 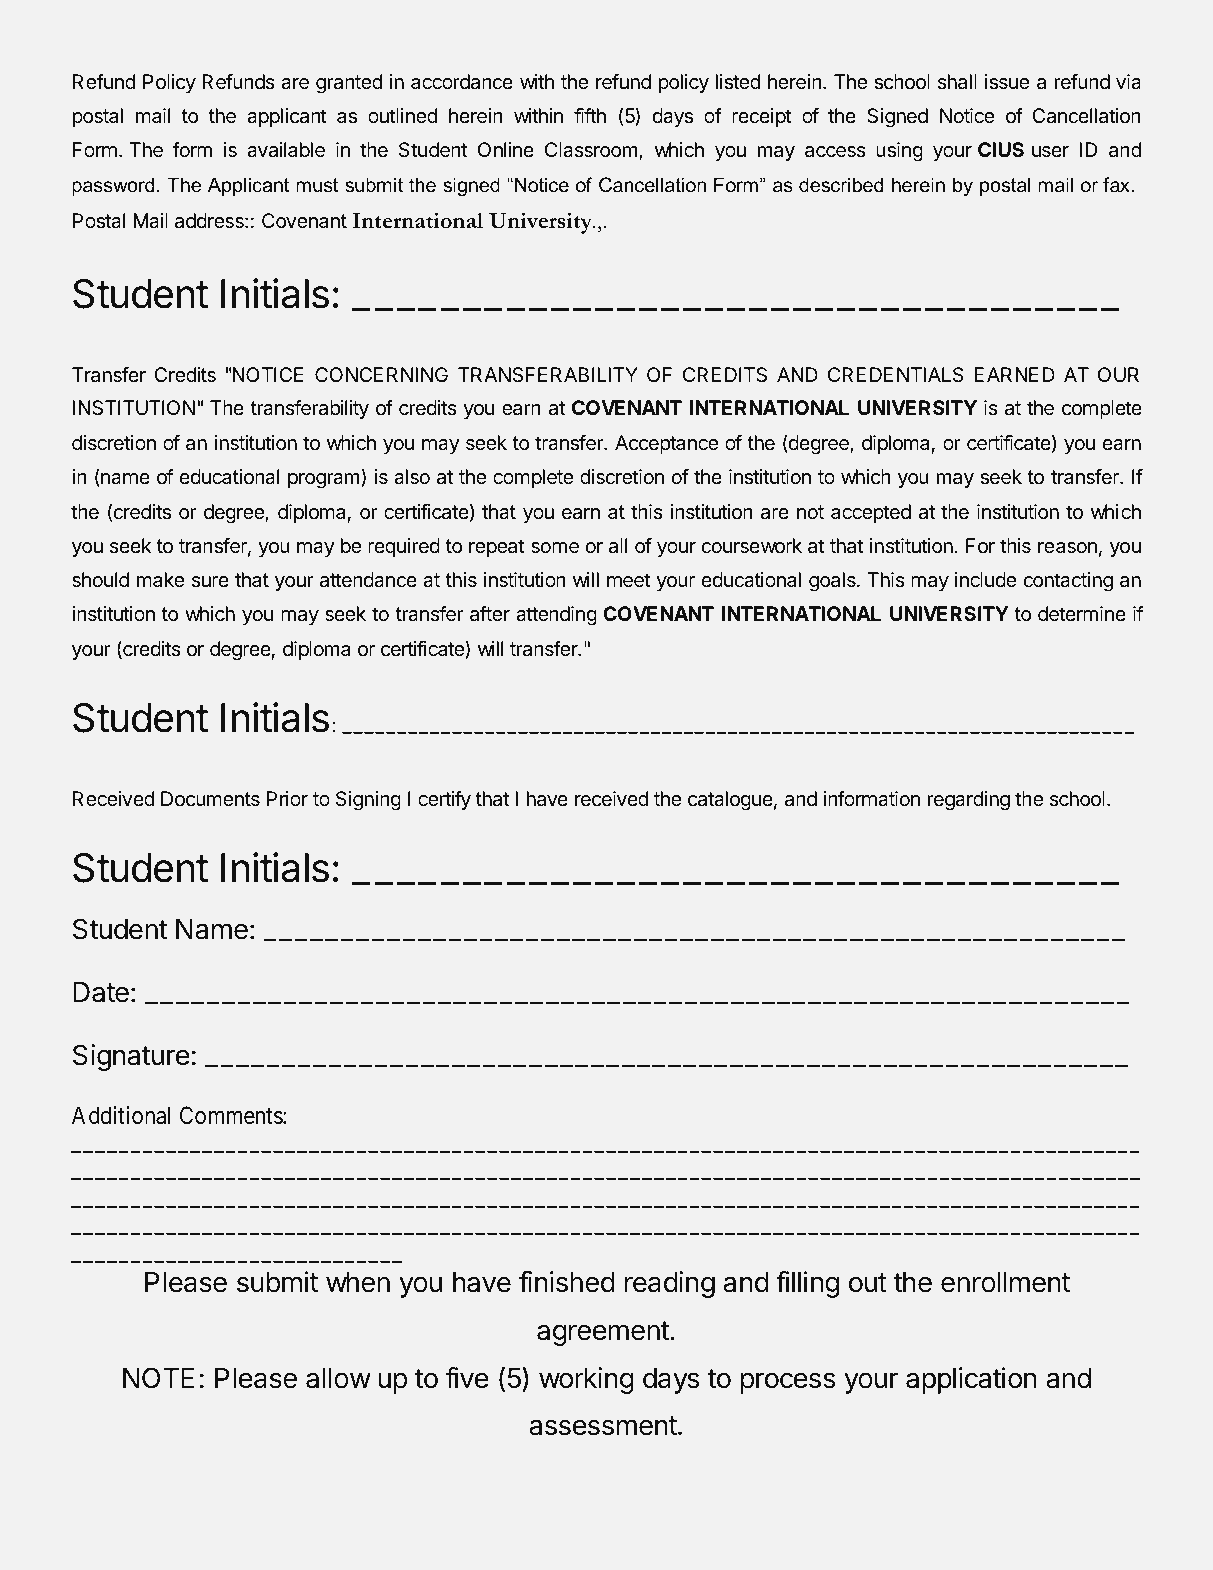 I want to click on Documents, so click(x=210, y=798).
